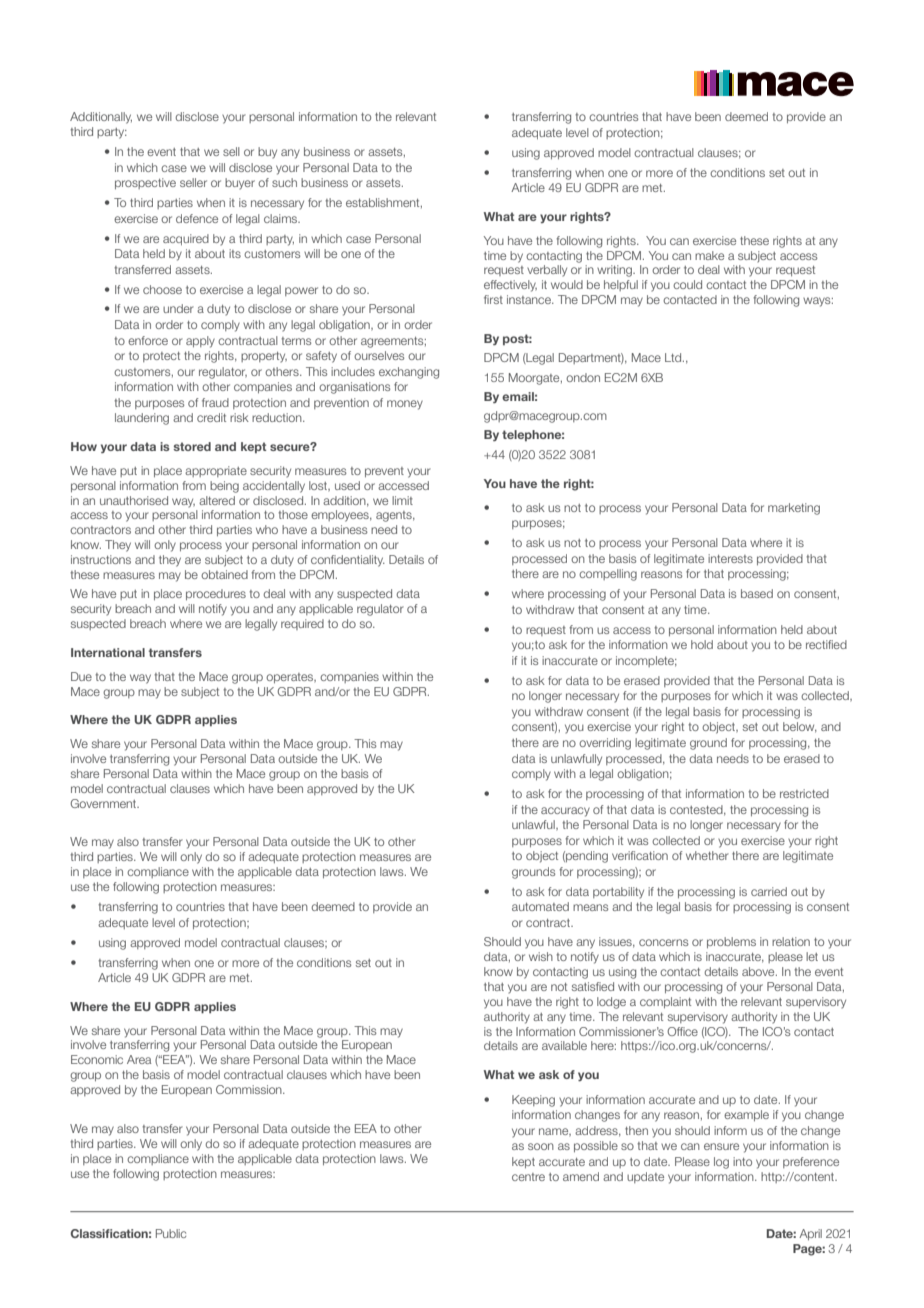 This screenshot has width=924, height=1308. Describe the element at coordinates (171, 1233) in the screenshot. I see `Public` at that location.
